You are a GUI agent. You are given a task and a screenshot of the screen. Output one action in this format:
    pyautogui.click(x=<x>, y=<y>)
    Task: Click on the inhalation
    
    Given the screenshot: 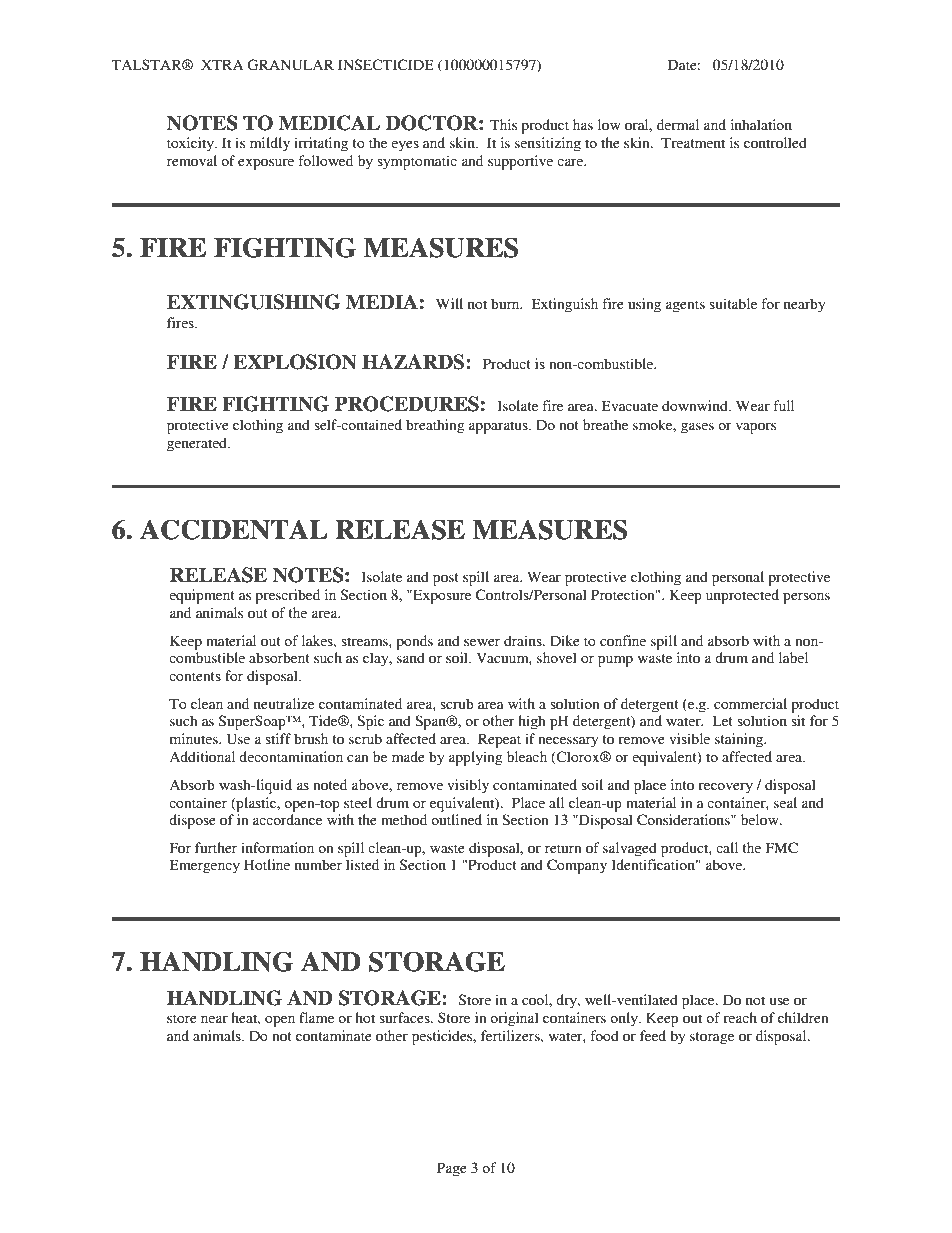 What is the action you would take?
    pyautogui.click(x=761, y=124)
